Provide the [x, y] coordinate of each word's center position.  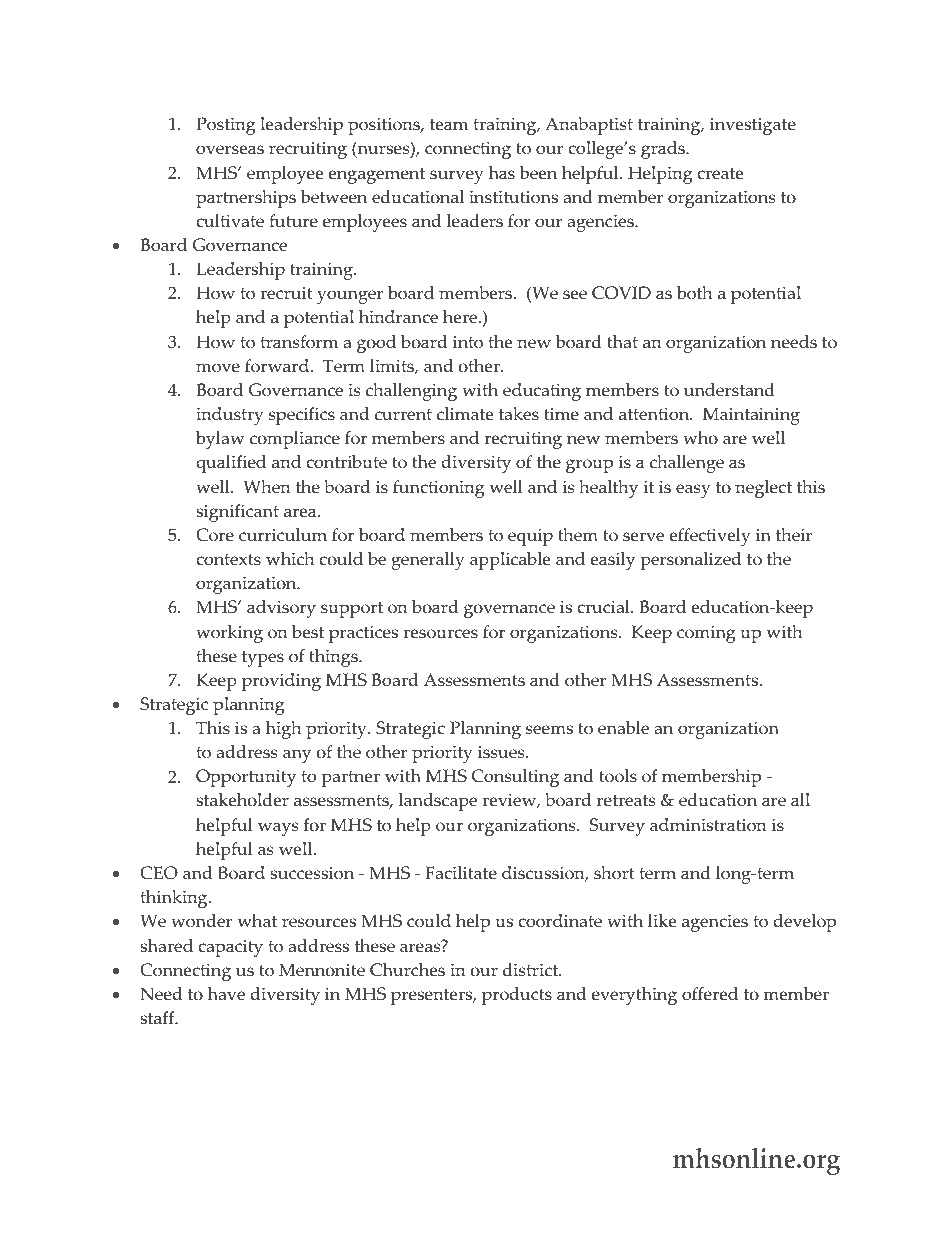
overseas [230, 150]
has [502, 173]
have [226, 994]
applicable [510, 561]
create [720, 174]
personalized [690, 561]
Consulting [515, 778]
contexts [228, 560]
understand [729, 390]
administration [708, 825]
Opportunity [246, 778]
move [218, 368]
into [468, 342]
